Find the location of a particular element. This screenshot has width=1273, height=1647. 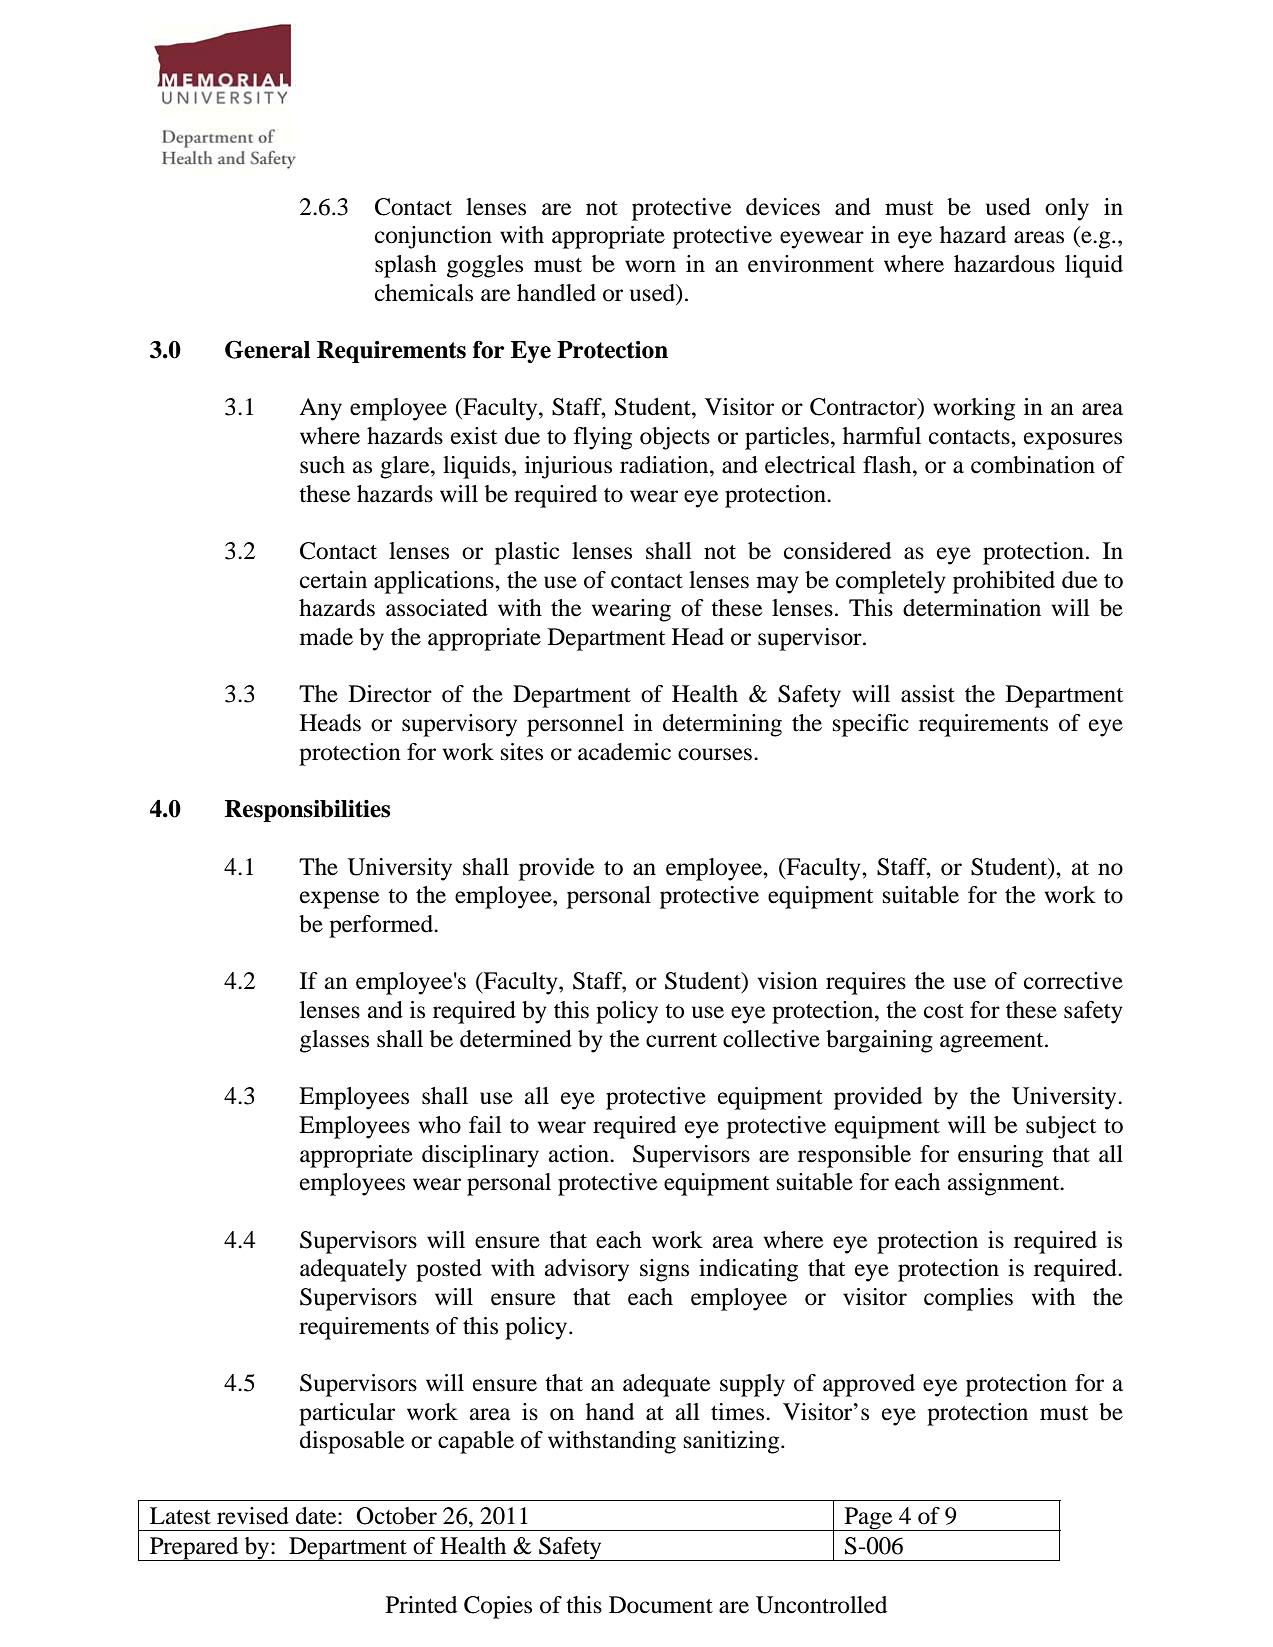

expense is located at coordinates (339, 900).
